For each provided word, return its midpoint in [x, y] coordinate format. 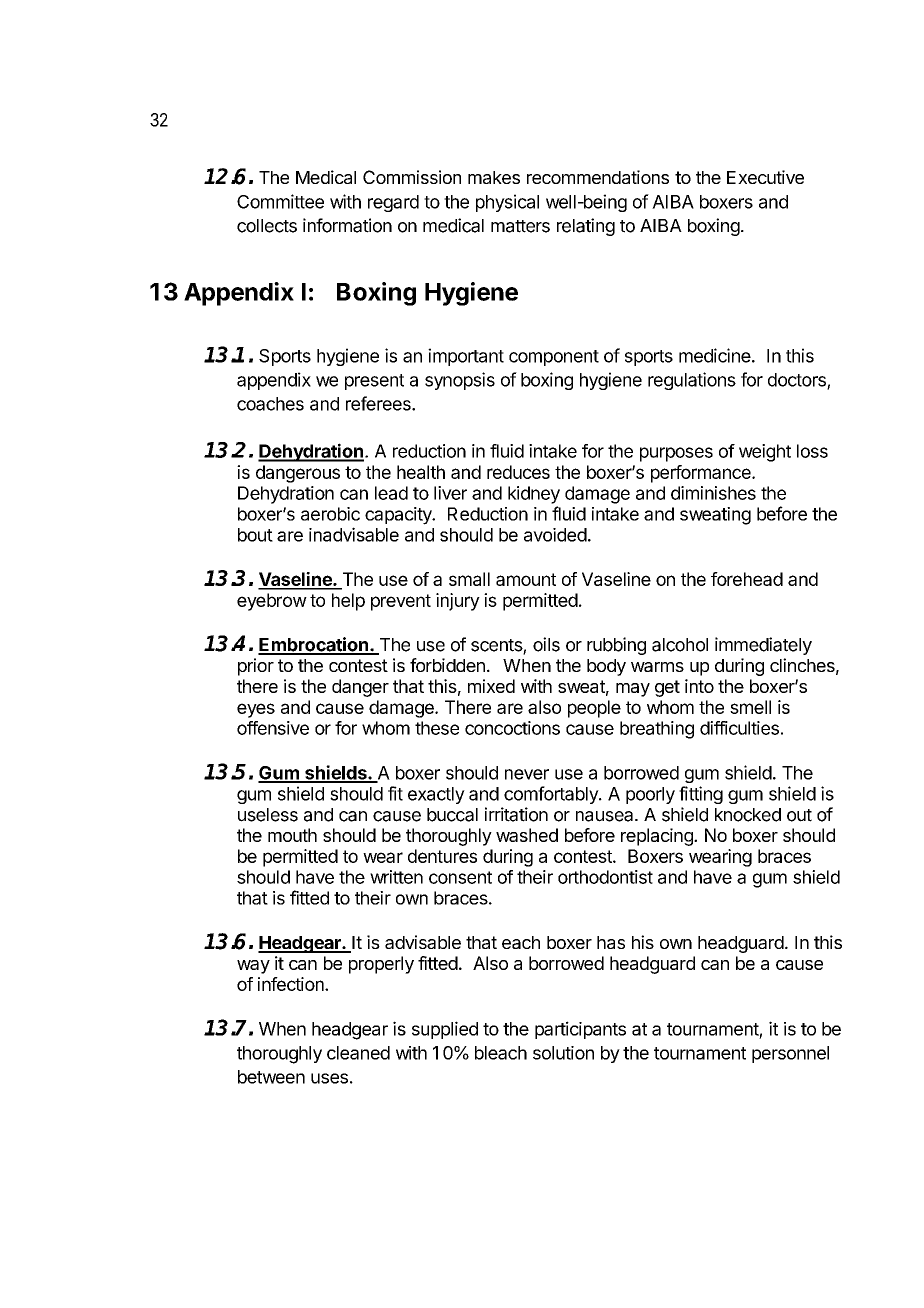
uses [329, 1078]
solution [563, 1053]
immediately [763, 646]
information [347, 225]
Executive [765, 177]
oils [546, 644]
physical [507, 203]
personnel [790, 1054]
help [348, 602]
